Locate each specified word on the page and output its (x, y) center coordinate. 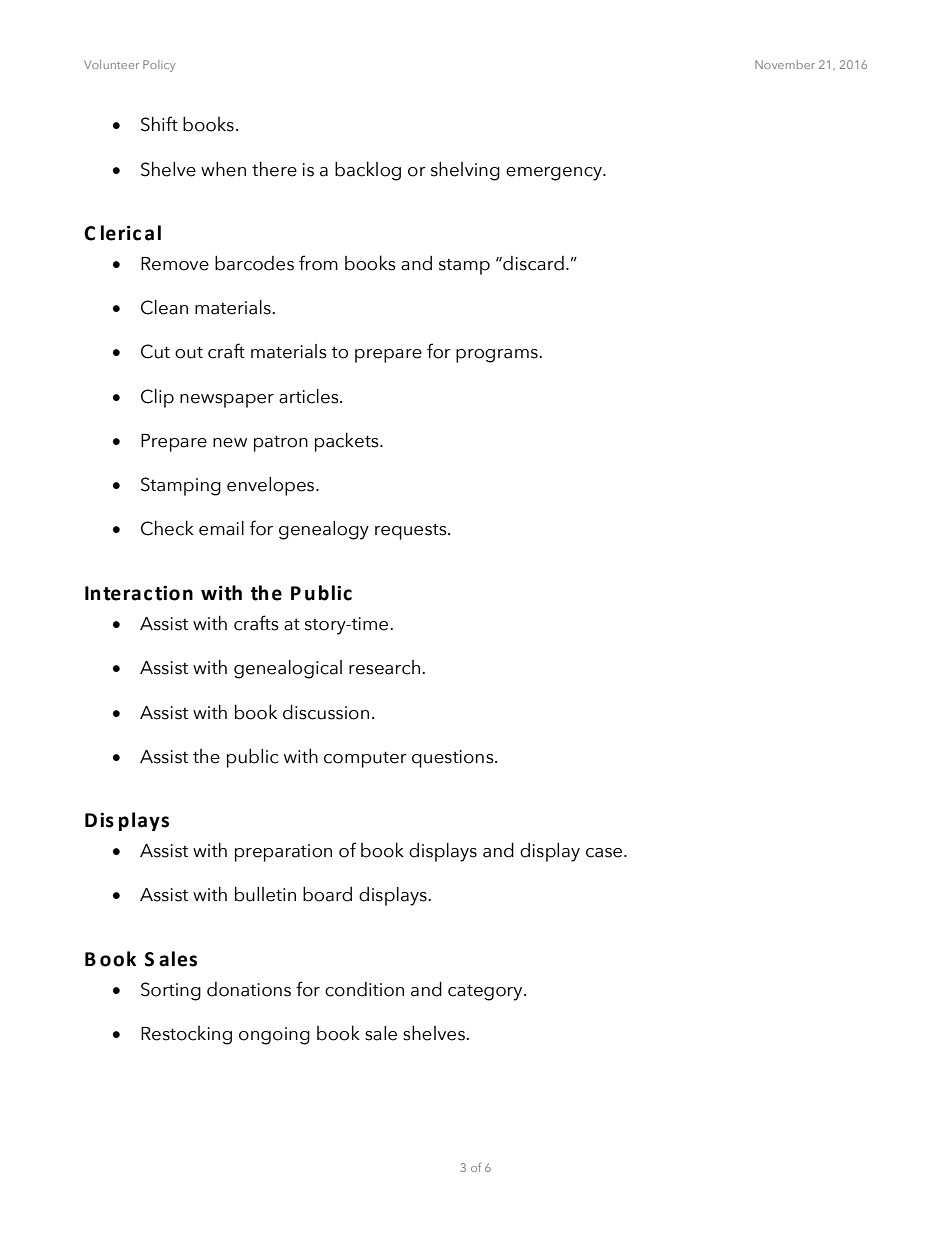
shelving (465, 171)
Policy (159, 66)
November (785, 64)
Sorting (171, 991)
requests (412, 531)
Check (167, 528)
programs (498, 356)
